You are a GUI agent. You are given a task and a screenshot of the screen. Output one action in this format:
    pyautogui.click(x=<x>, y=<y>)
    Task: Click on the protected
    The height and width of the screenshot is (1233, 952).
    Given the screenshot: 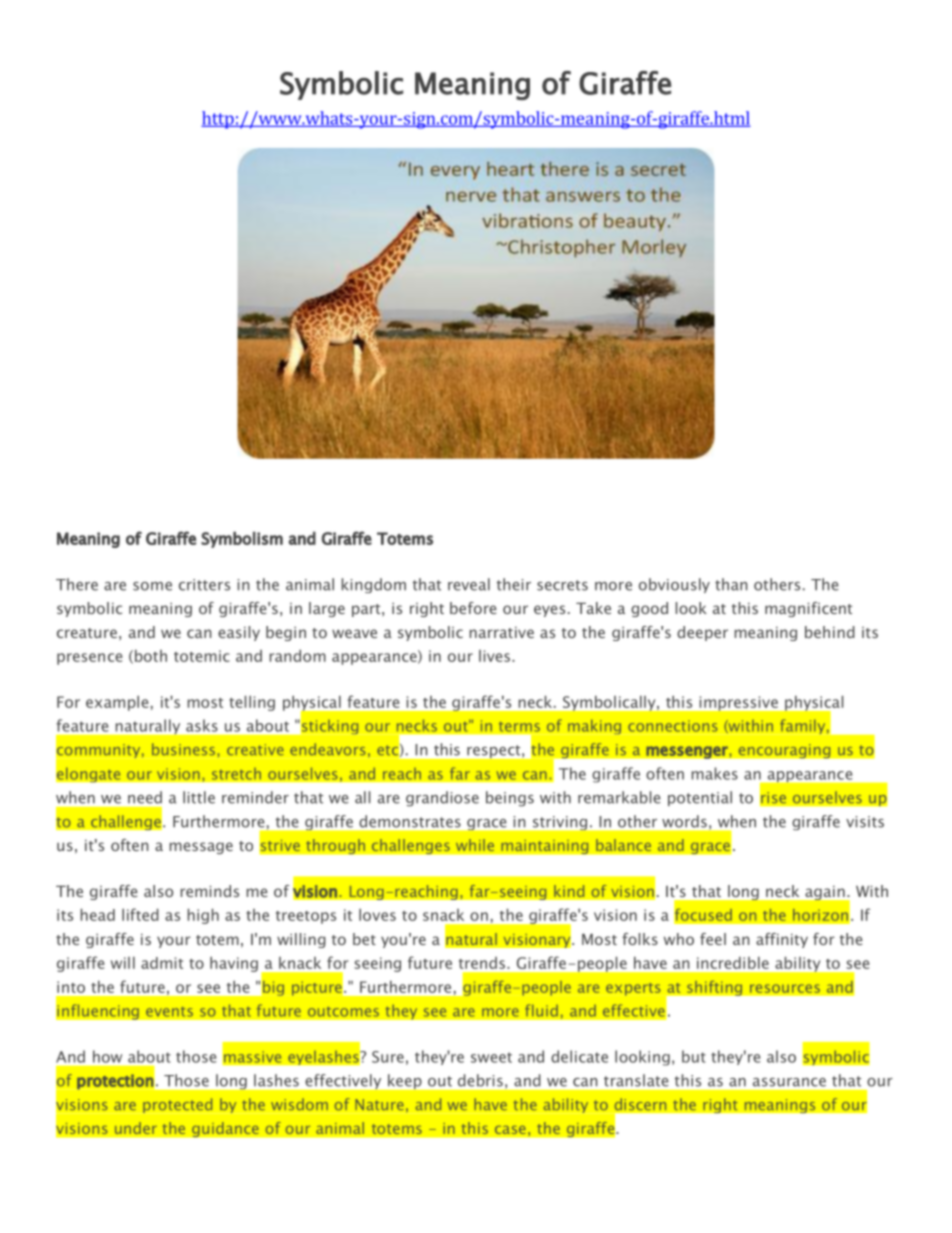 What is the action you would take?
    pyautogui.click(x=177, y=1105)
